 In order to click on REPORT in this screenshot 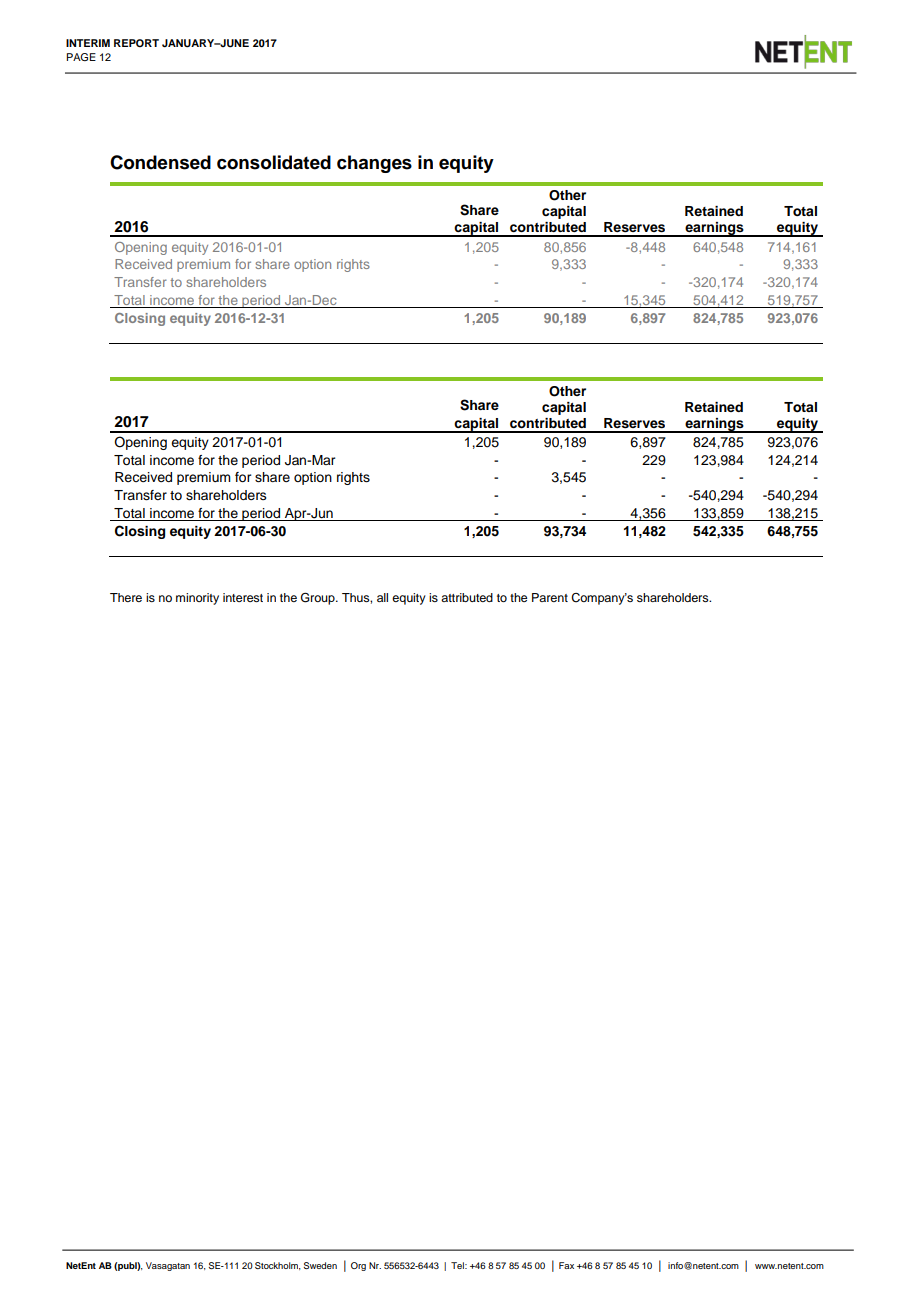, I will do `click(136, 43)`.
